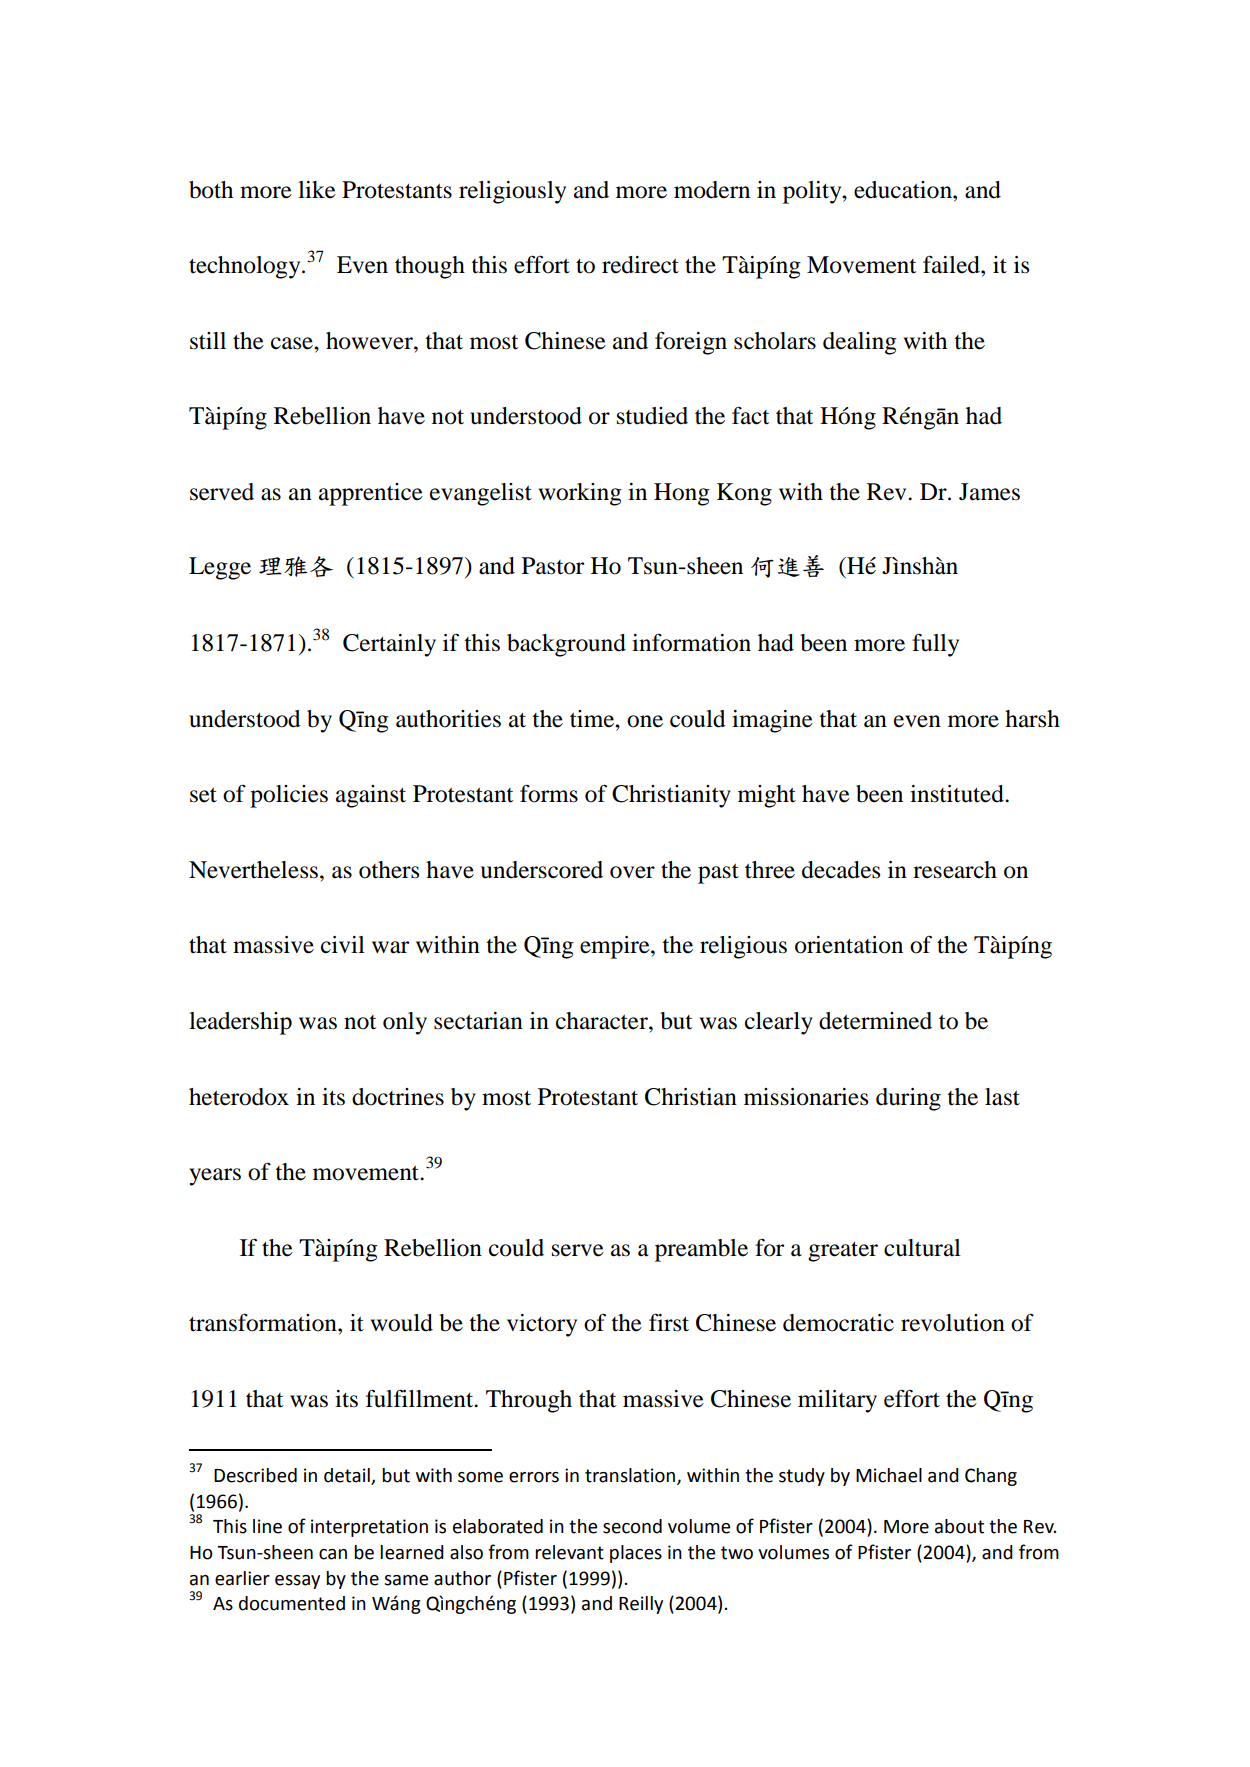 The image size is (1250, 1767). I want to click on one, so click(645, 721).
